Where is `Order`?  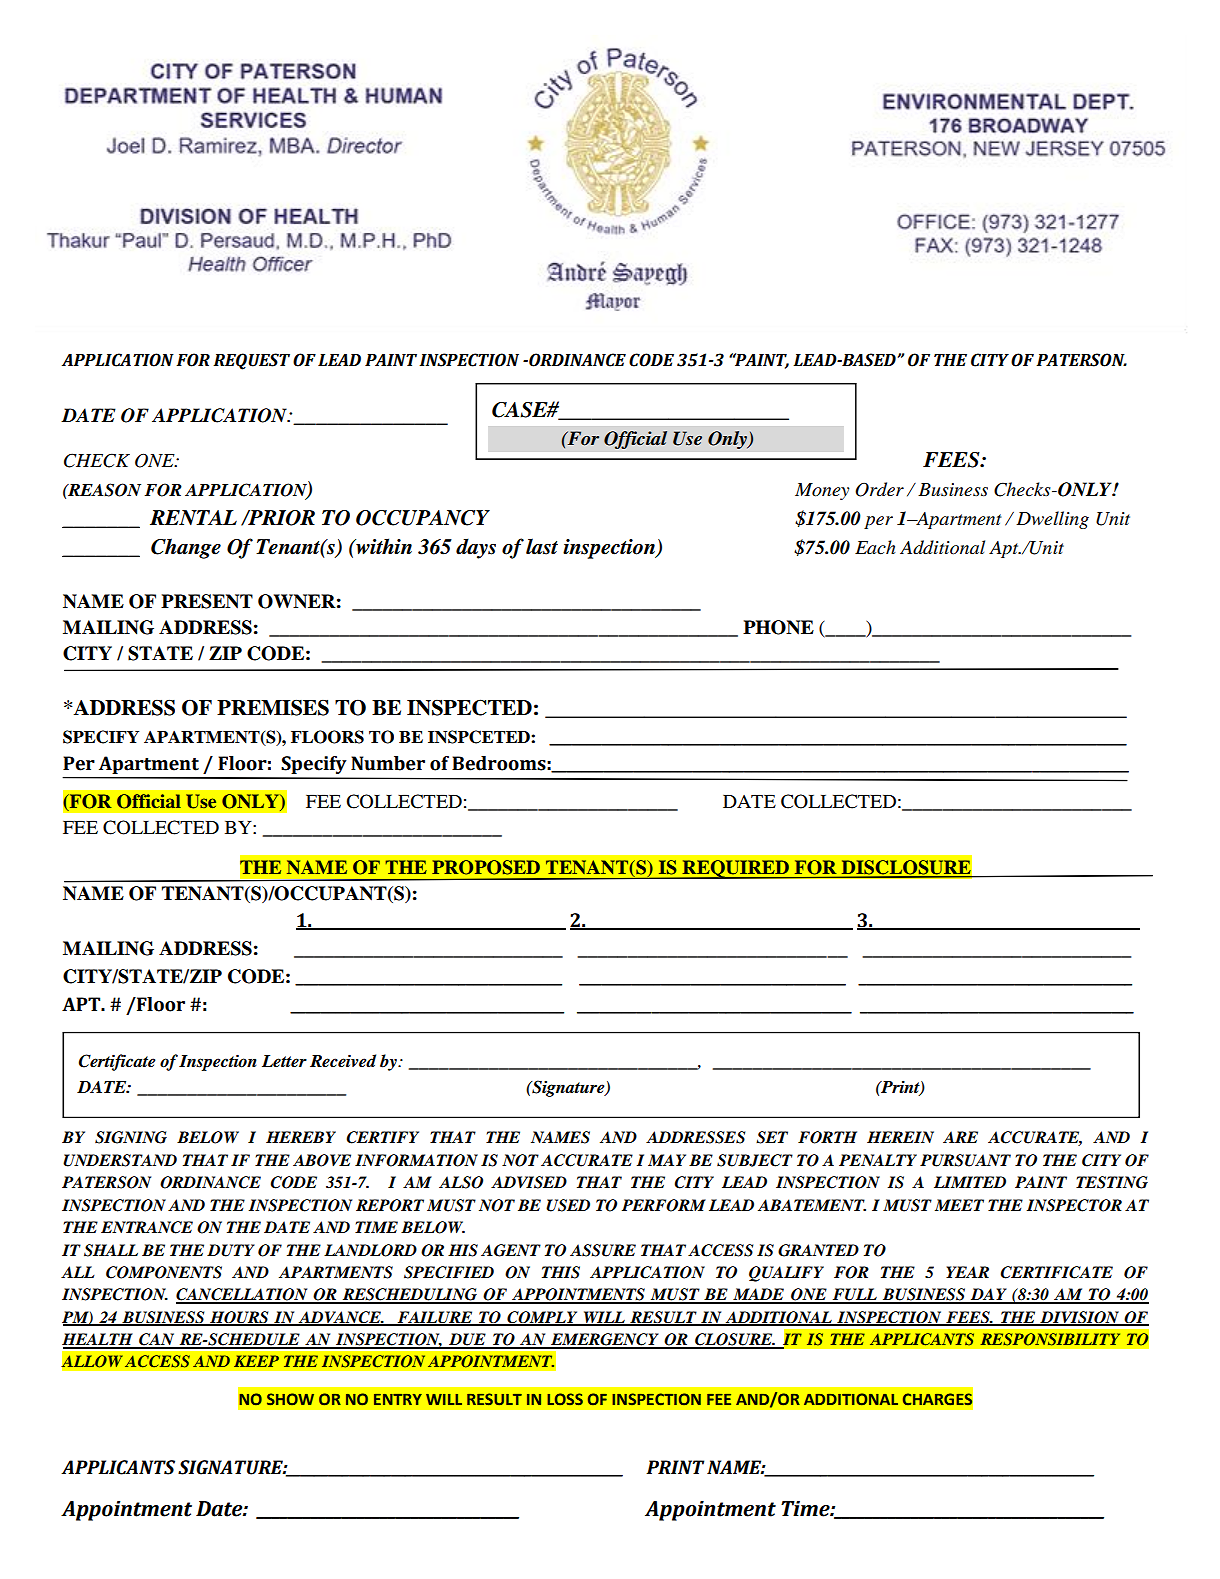
Order is located at coordinates (879, 489).
